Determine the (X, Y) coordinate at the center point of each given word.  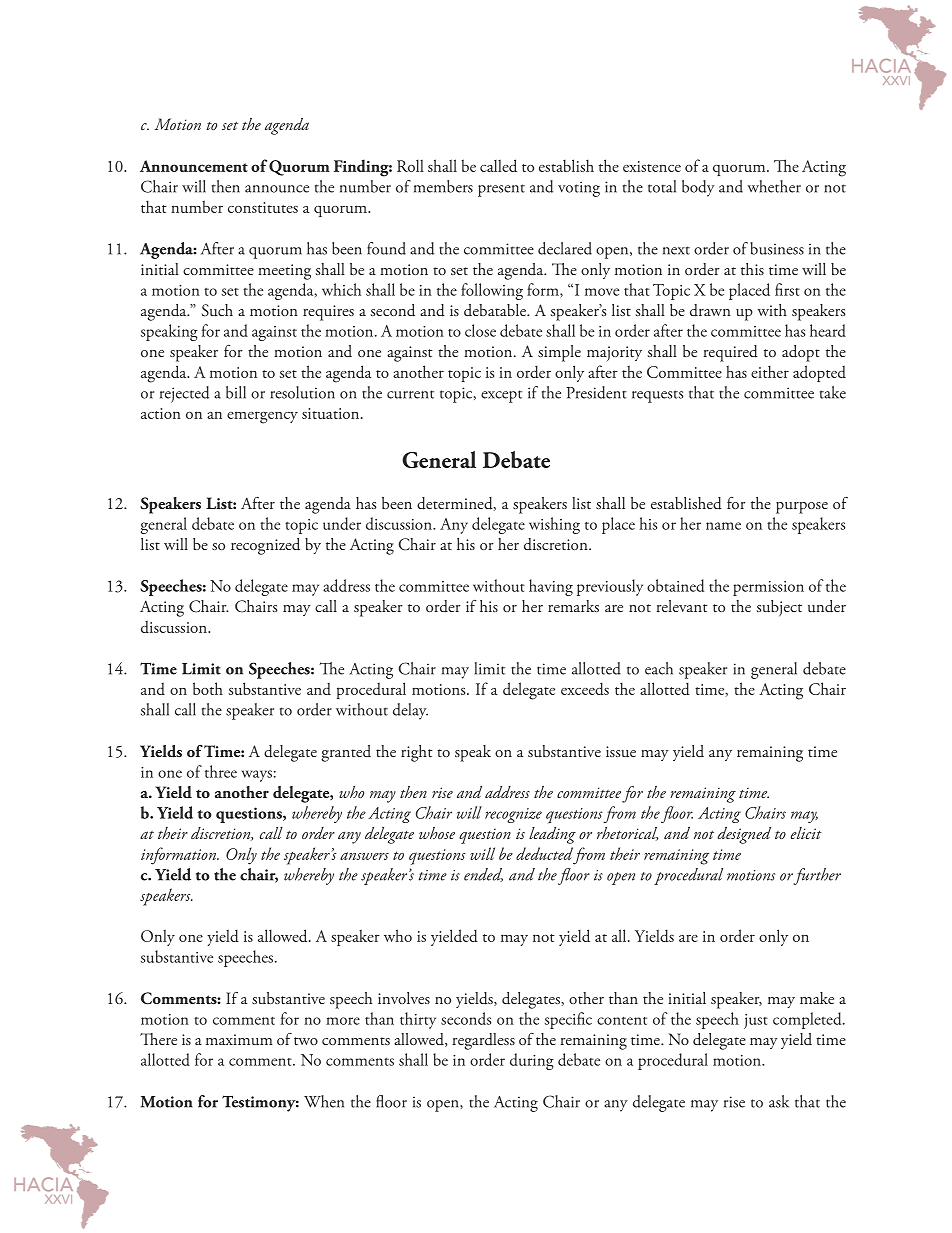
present (501, 190)
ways (257, 776)
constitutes (263, 207)
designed (744, 835)
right (417, 753)
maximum (239, 1040)
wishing (554, 525)
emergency (262, 417)
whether (774, 186)
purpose (802, 508)
